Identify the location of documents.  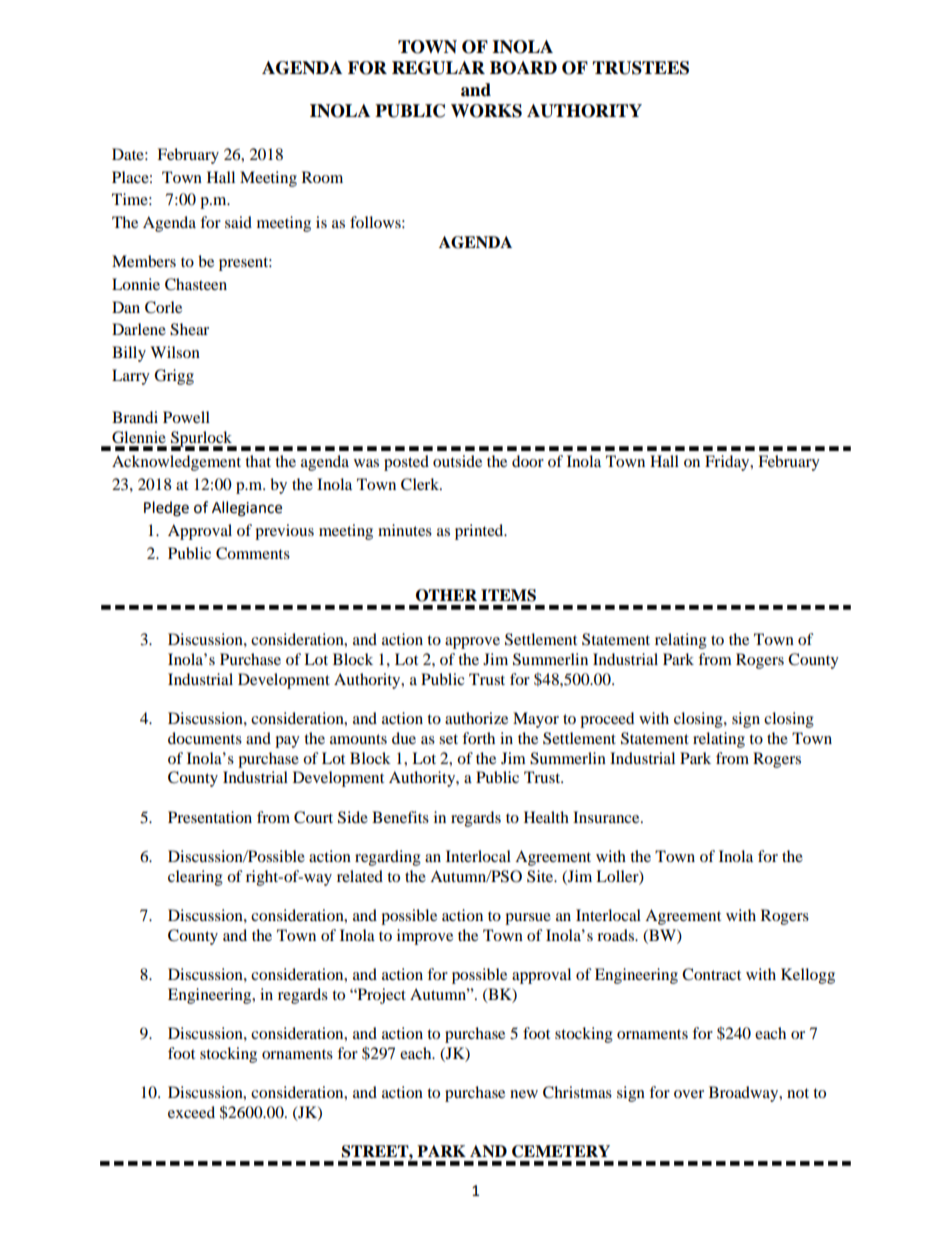
(205, 738).
